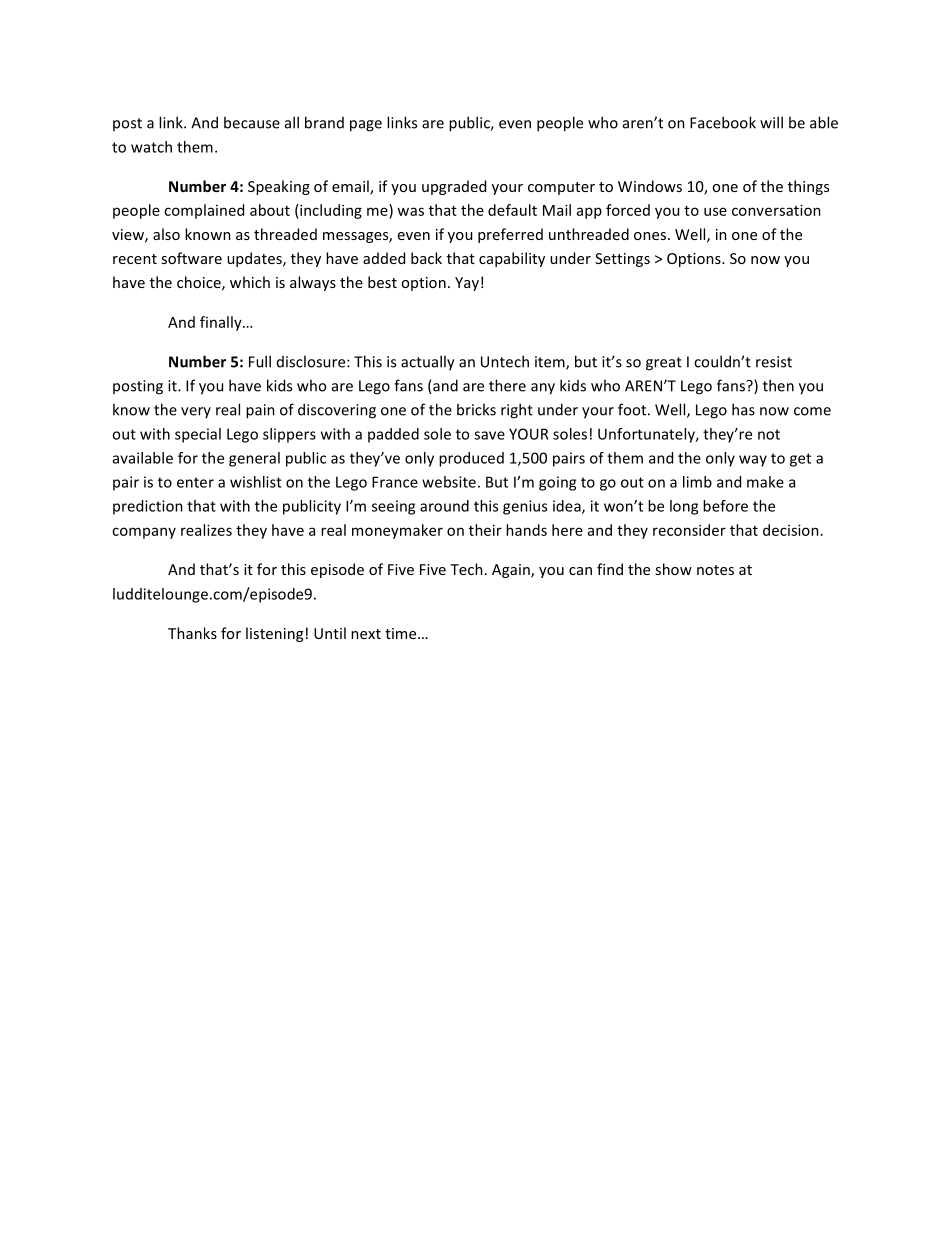 This image has height=1233, width=952. What do you see at coordinates (192, 633) in the image?
I see `Thanks` at bounding box center [192, 633].
